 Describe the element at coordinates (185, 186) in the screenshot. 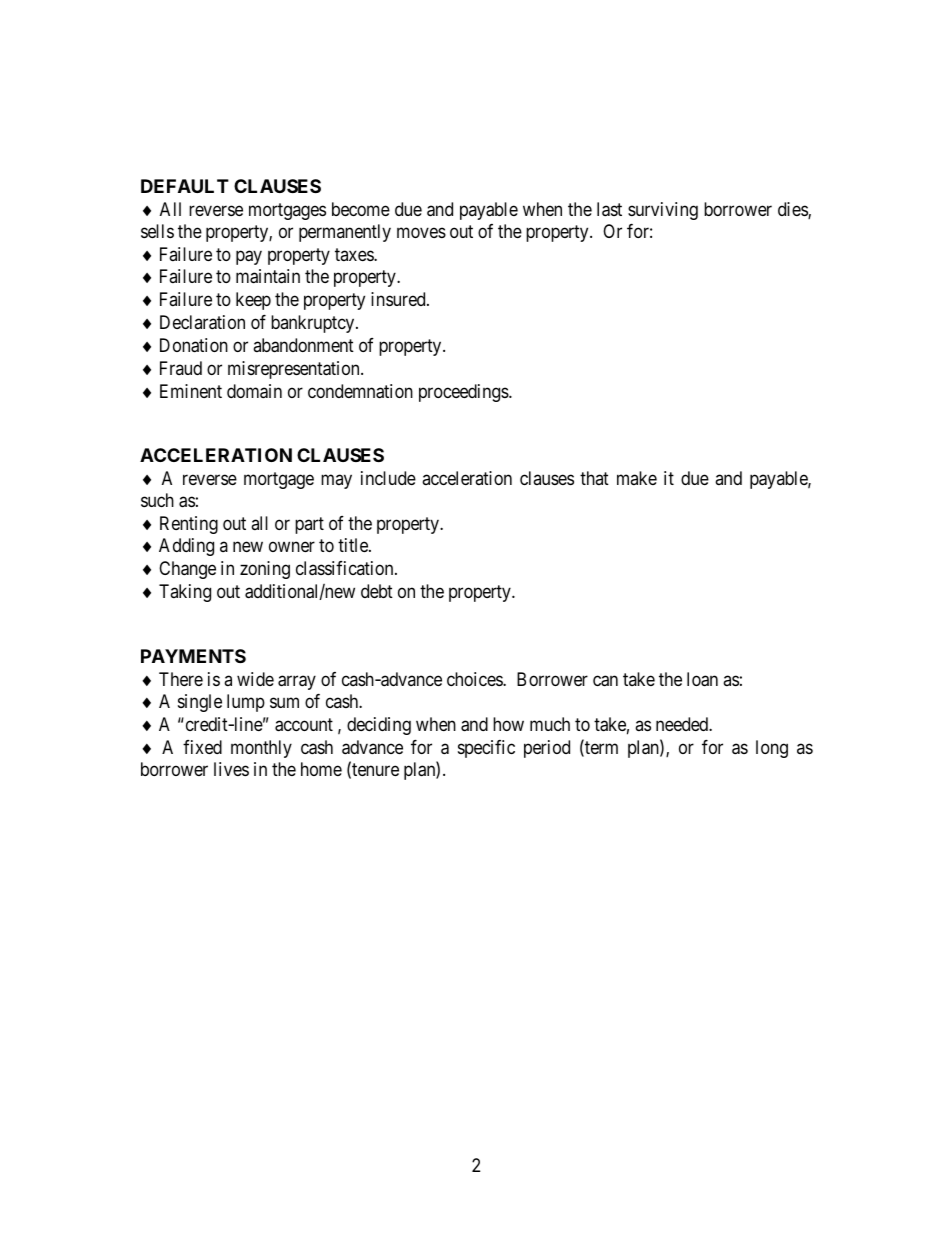

I see `DEFAULT` at that location.
